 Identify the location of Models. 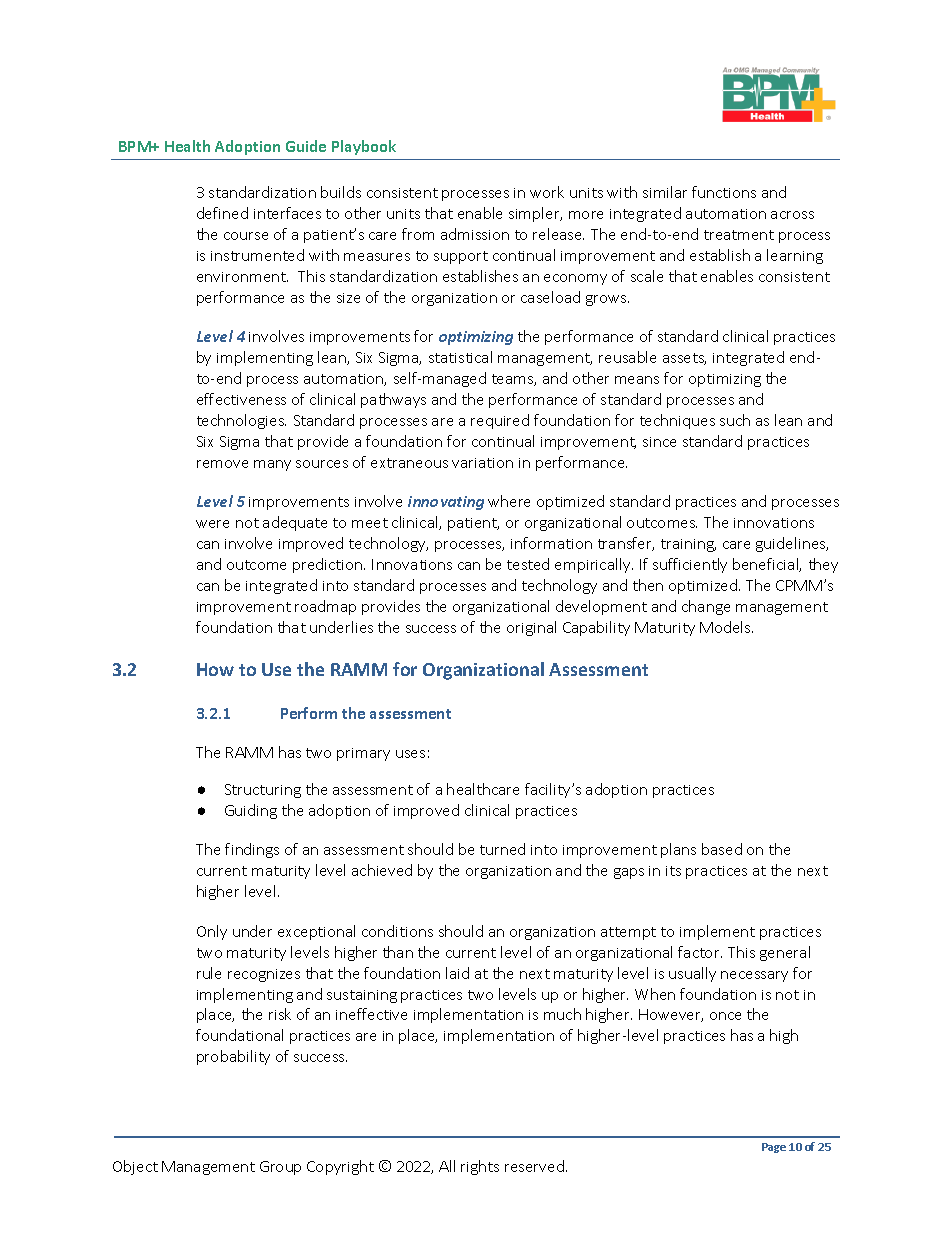
(726, 627).
